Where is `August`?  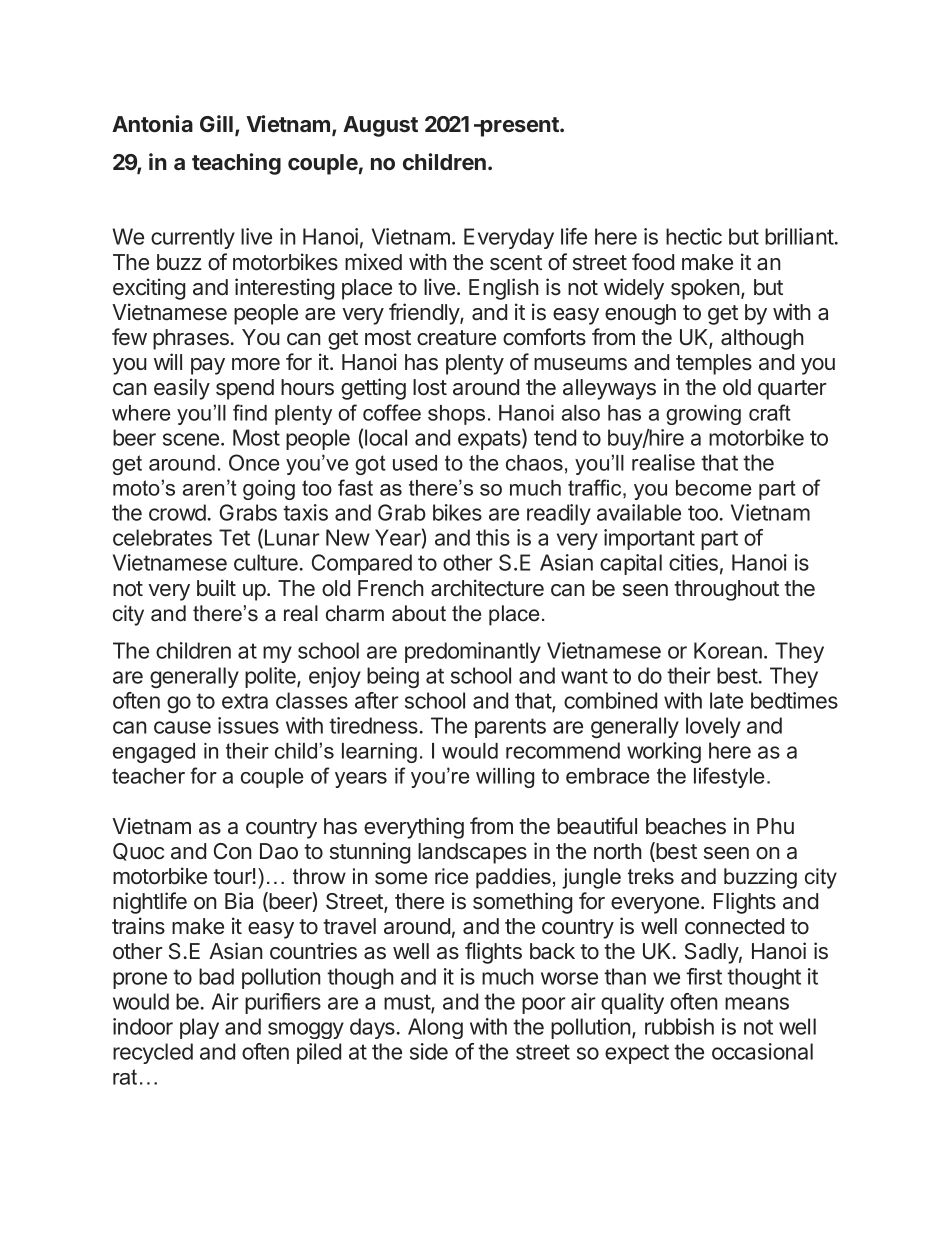
August is located at coordinates (380, 126).
